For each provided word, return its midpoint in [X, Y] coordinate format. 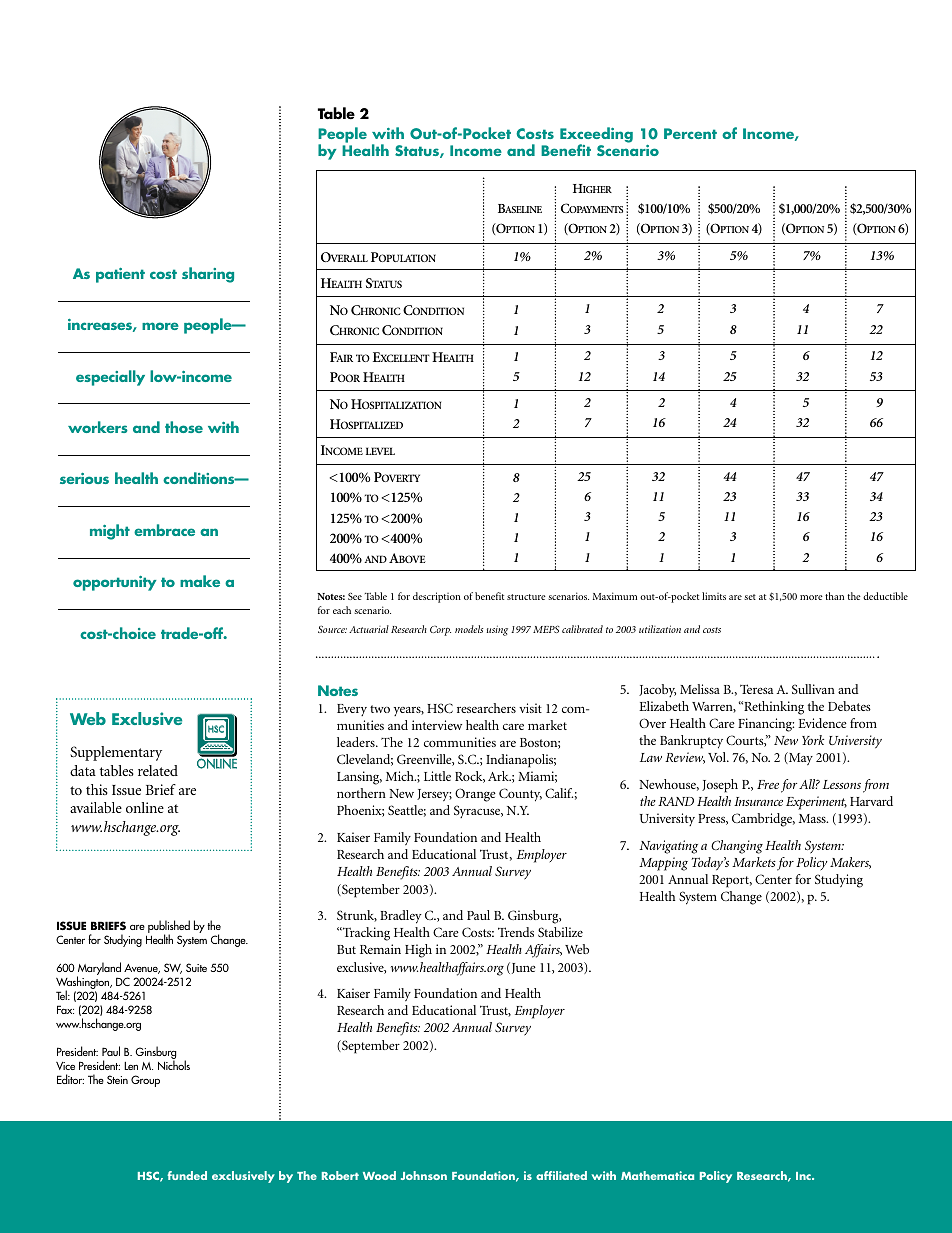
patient [120, 275]
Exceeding [596, 136]
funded [187, 1175]
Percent [690, 133]
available [96, 807]
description [437, 597]
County [520, 795]
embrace [164, 530]
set [750, 597]
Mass [813, 818]
